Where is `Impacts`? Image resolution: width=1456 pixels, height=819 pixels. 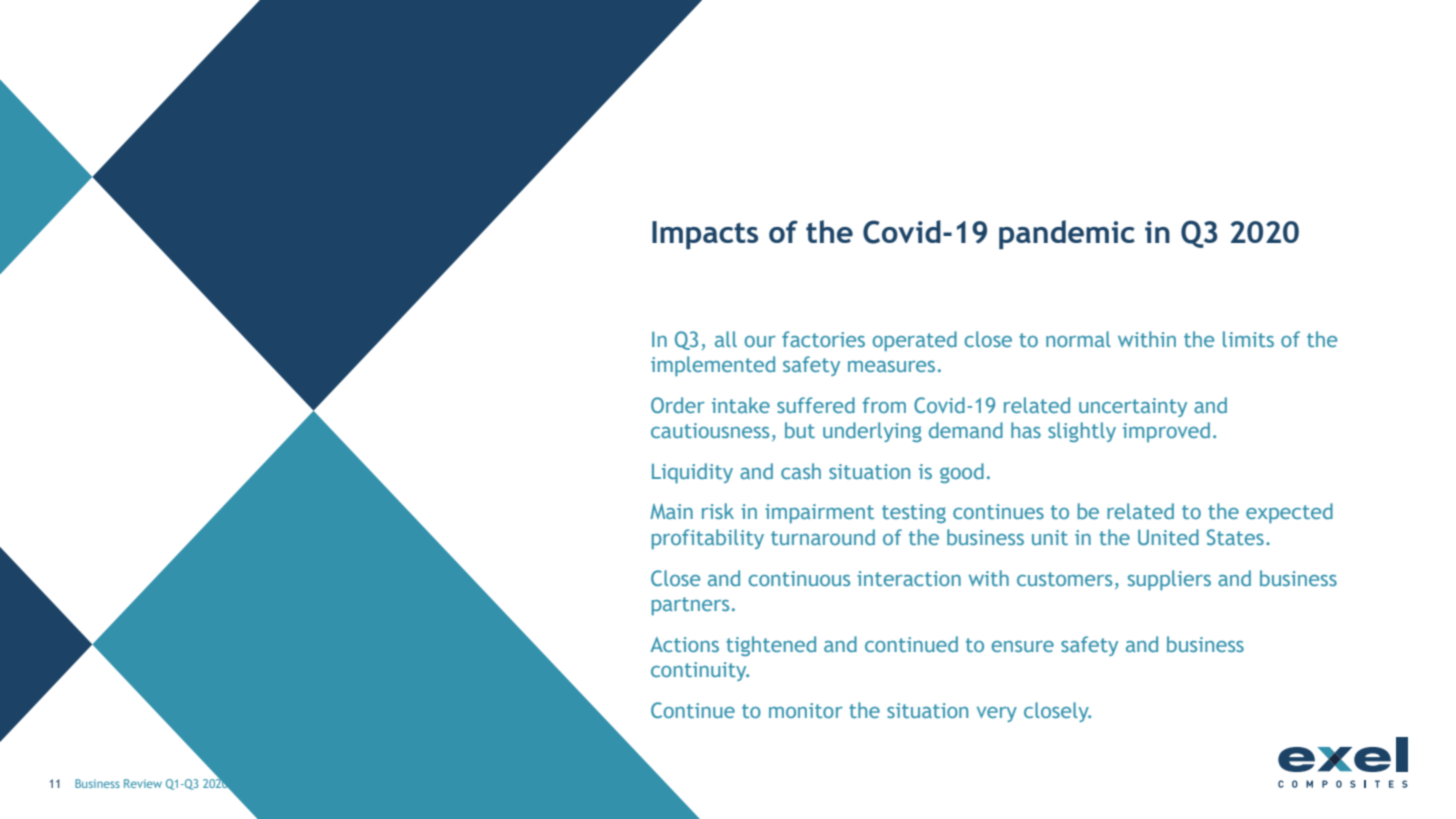 Impacts is located at coordinates (705, 235).
